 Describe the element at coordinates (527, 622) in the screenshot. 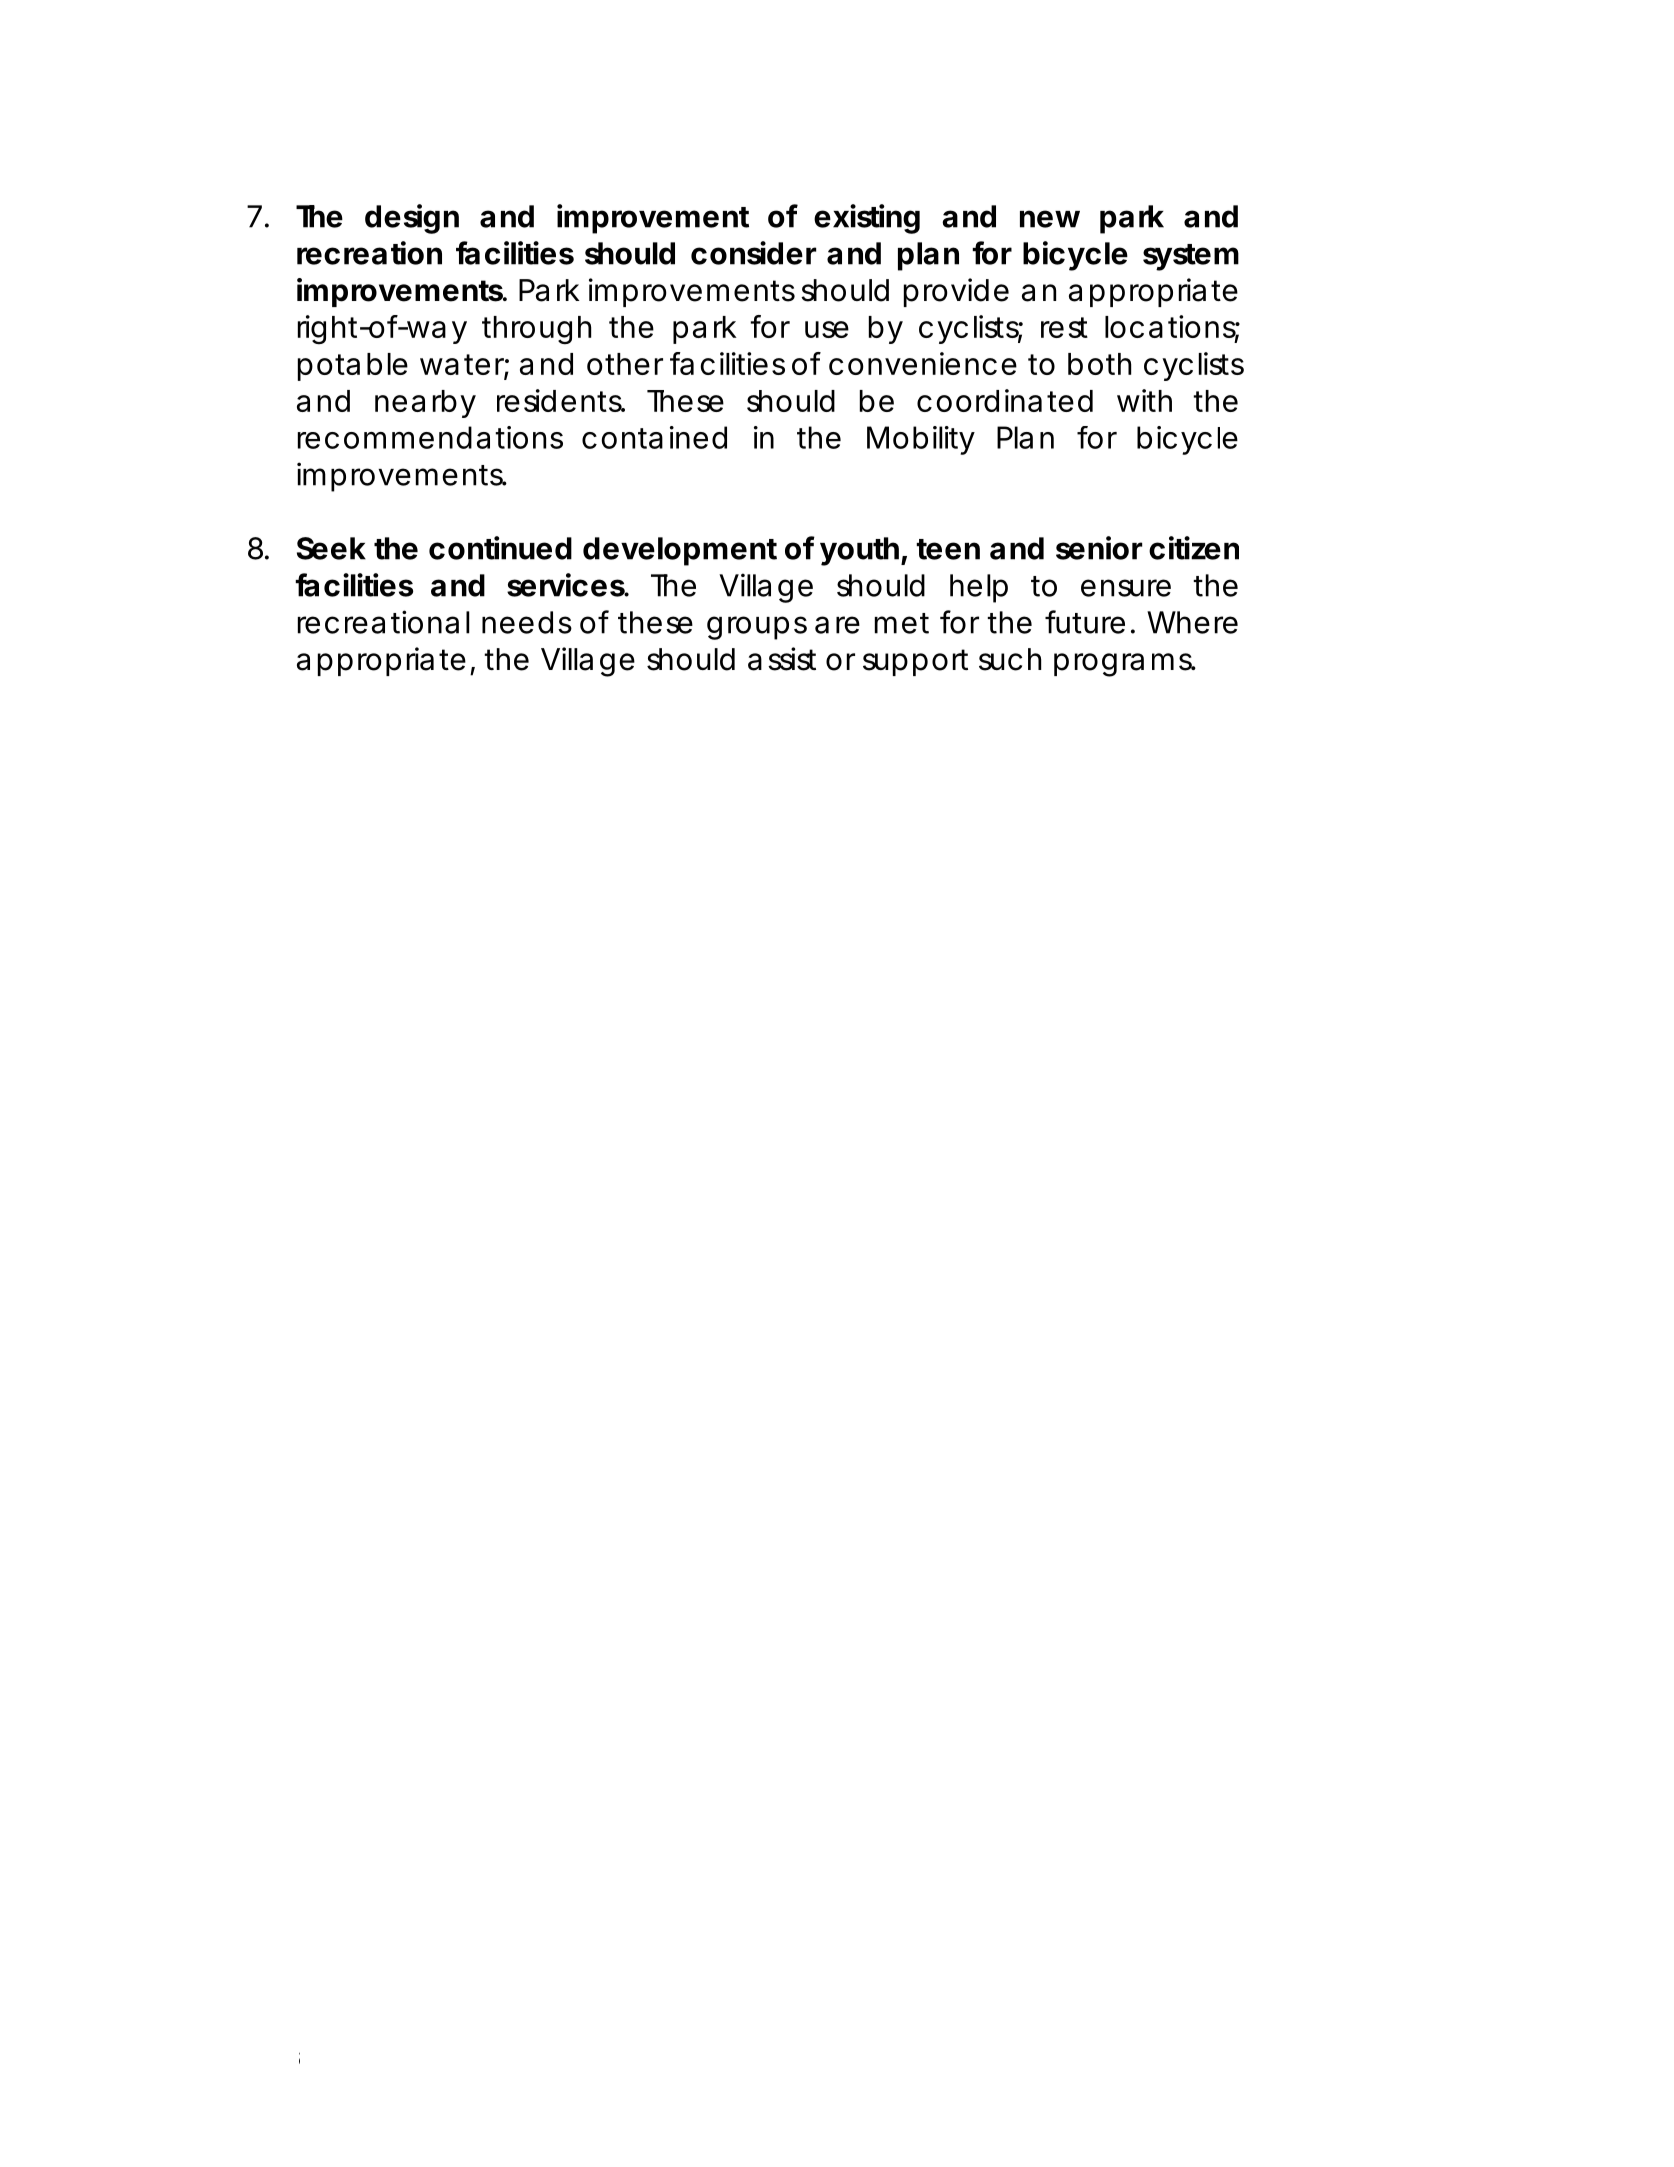

I see `needs` at that location.
